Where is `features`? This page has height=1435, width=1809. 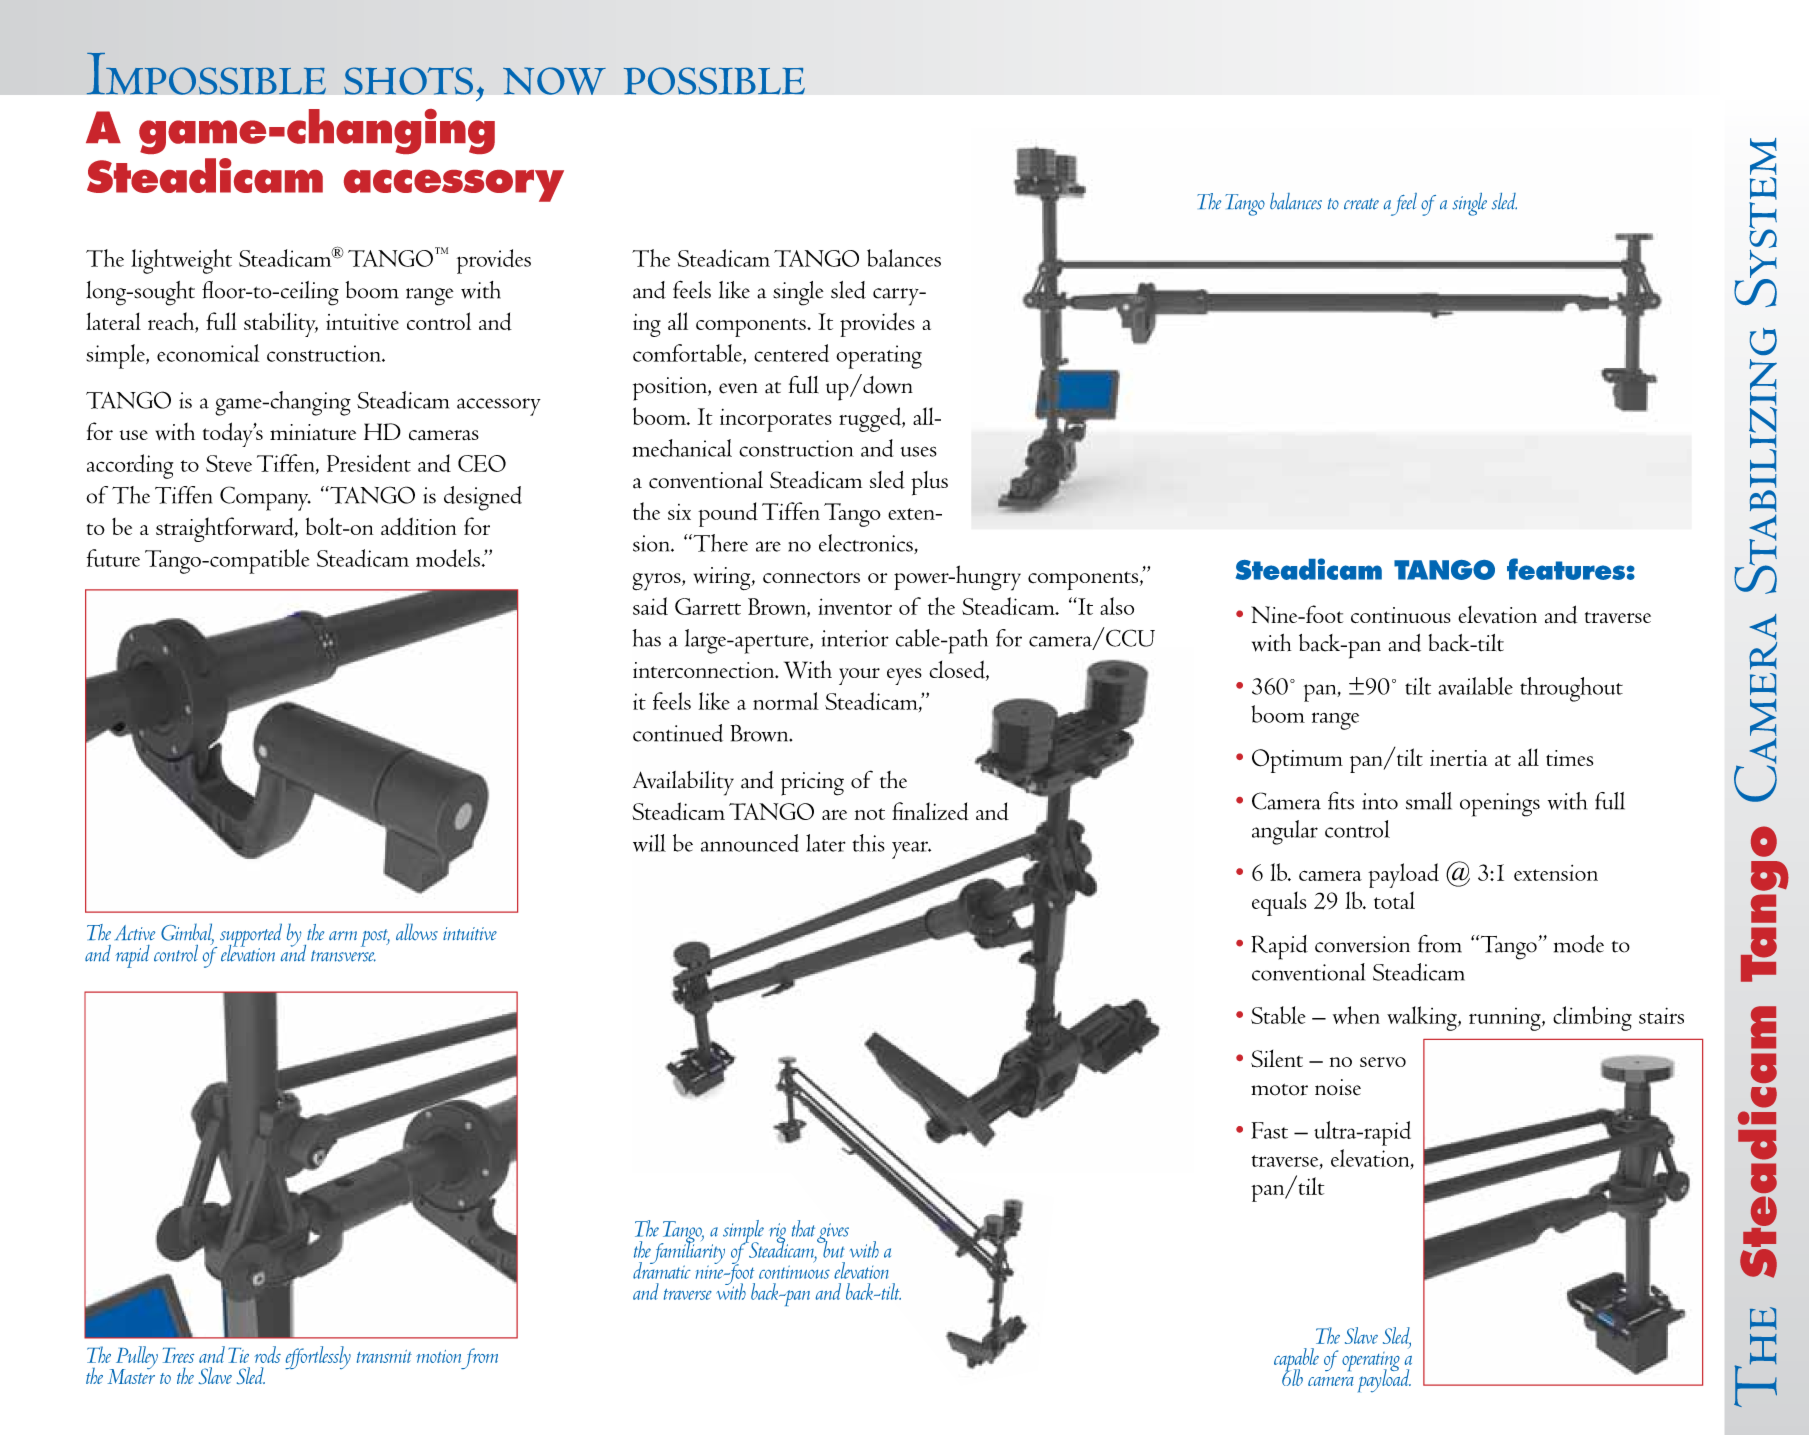 features is located at coordinates (1566, 569).
